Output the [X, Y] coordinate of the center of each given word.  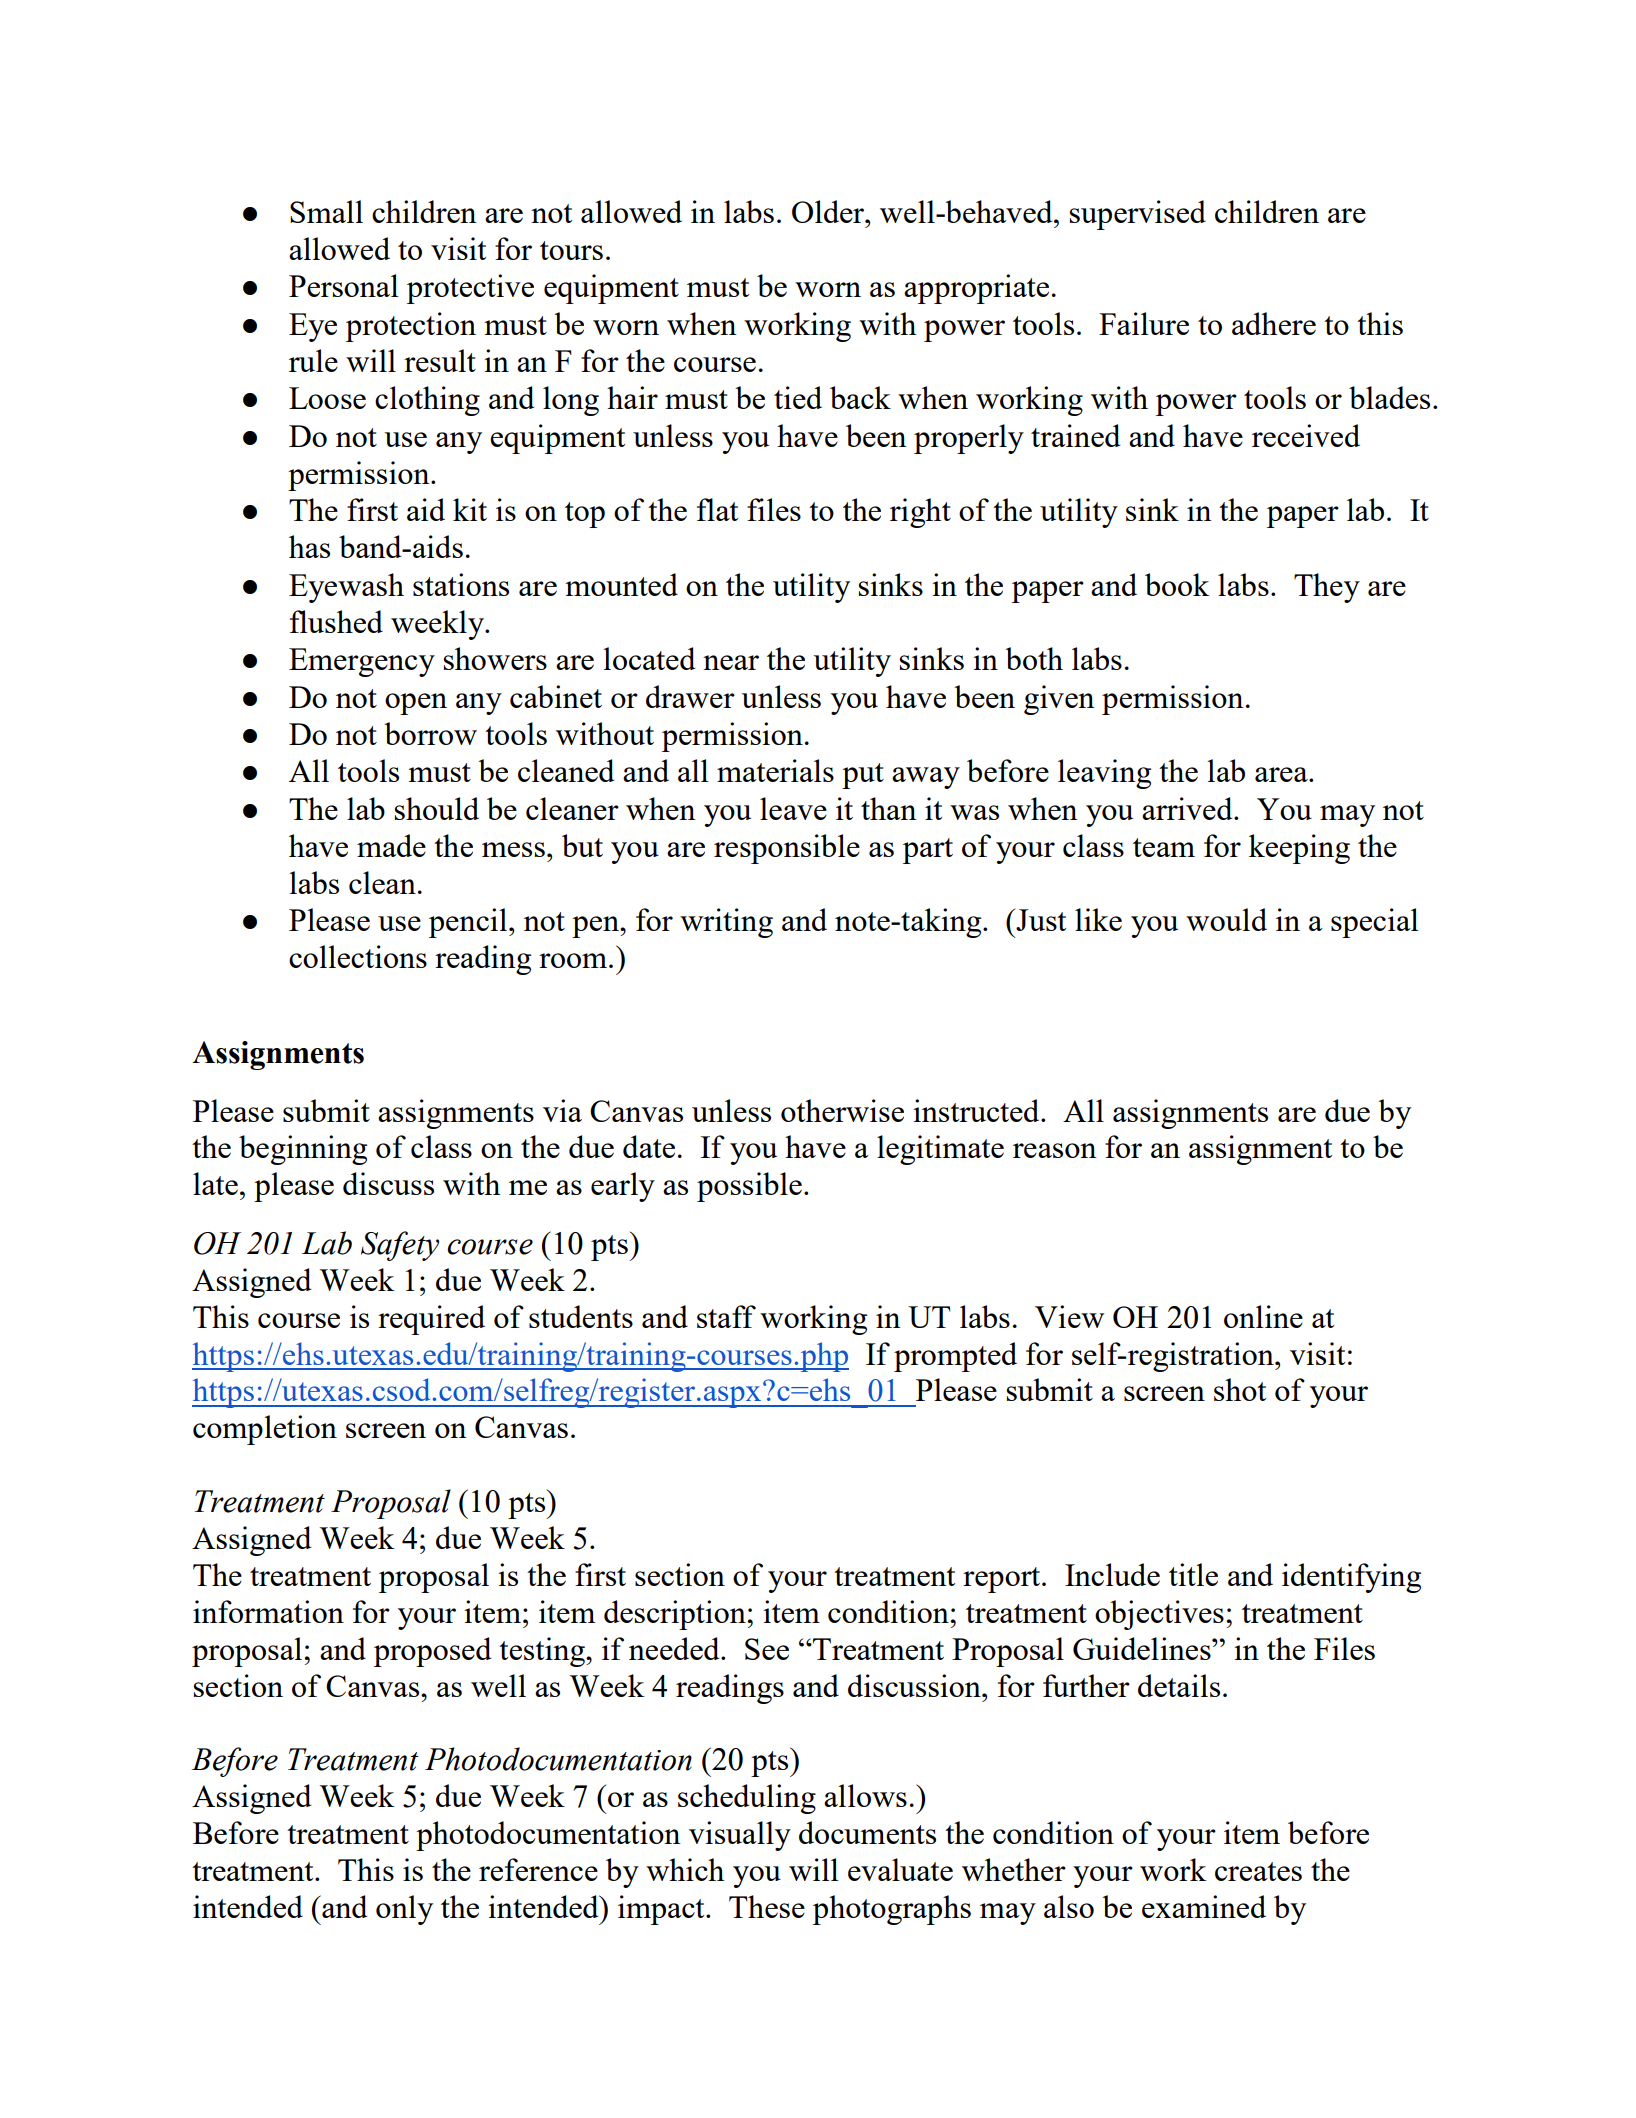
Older [829, 211]
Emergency [362, 662]
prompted [955, 1357]
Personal [344, 285]
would [1226, 919]
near [731, 662]
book [1177, 584]
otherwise [842, 1110]
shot [1240, 1389]
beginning [303, 1150]
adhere [1274, 323]
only [404, 1910]
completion [265, 1430]
